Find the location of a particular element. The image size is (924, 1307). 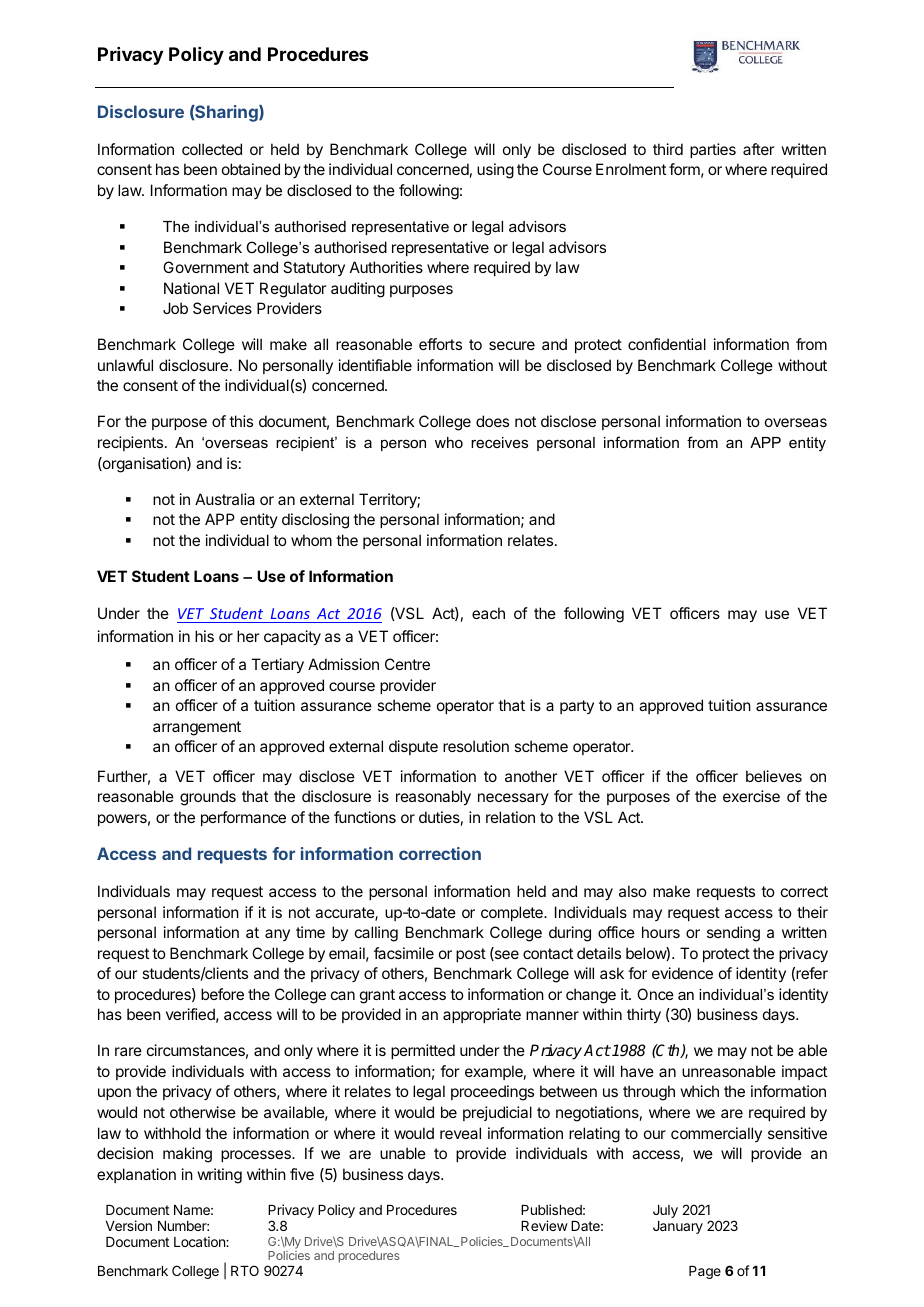

parties is located at coordinates (713, 150).
